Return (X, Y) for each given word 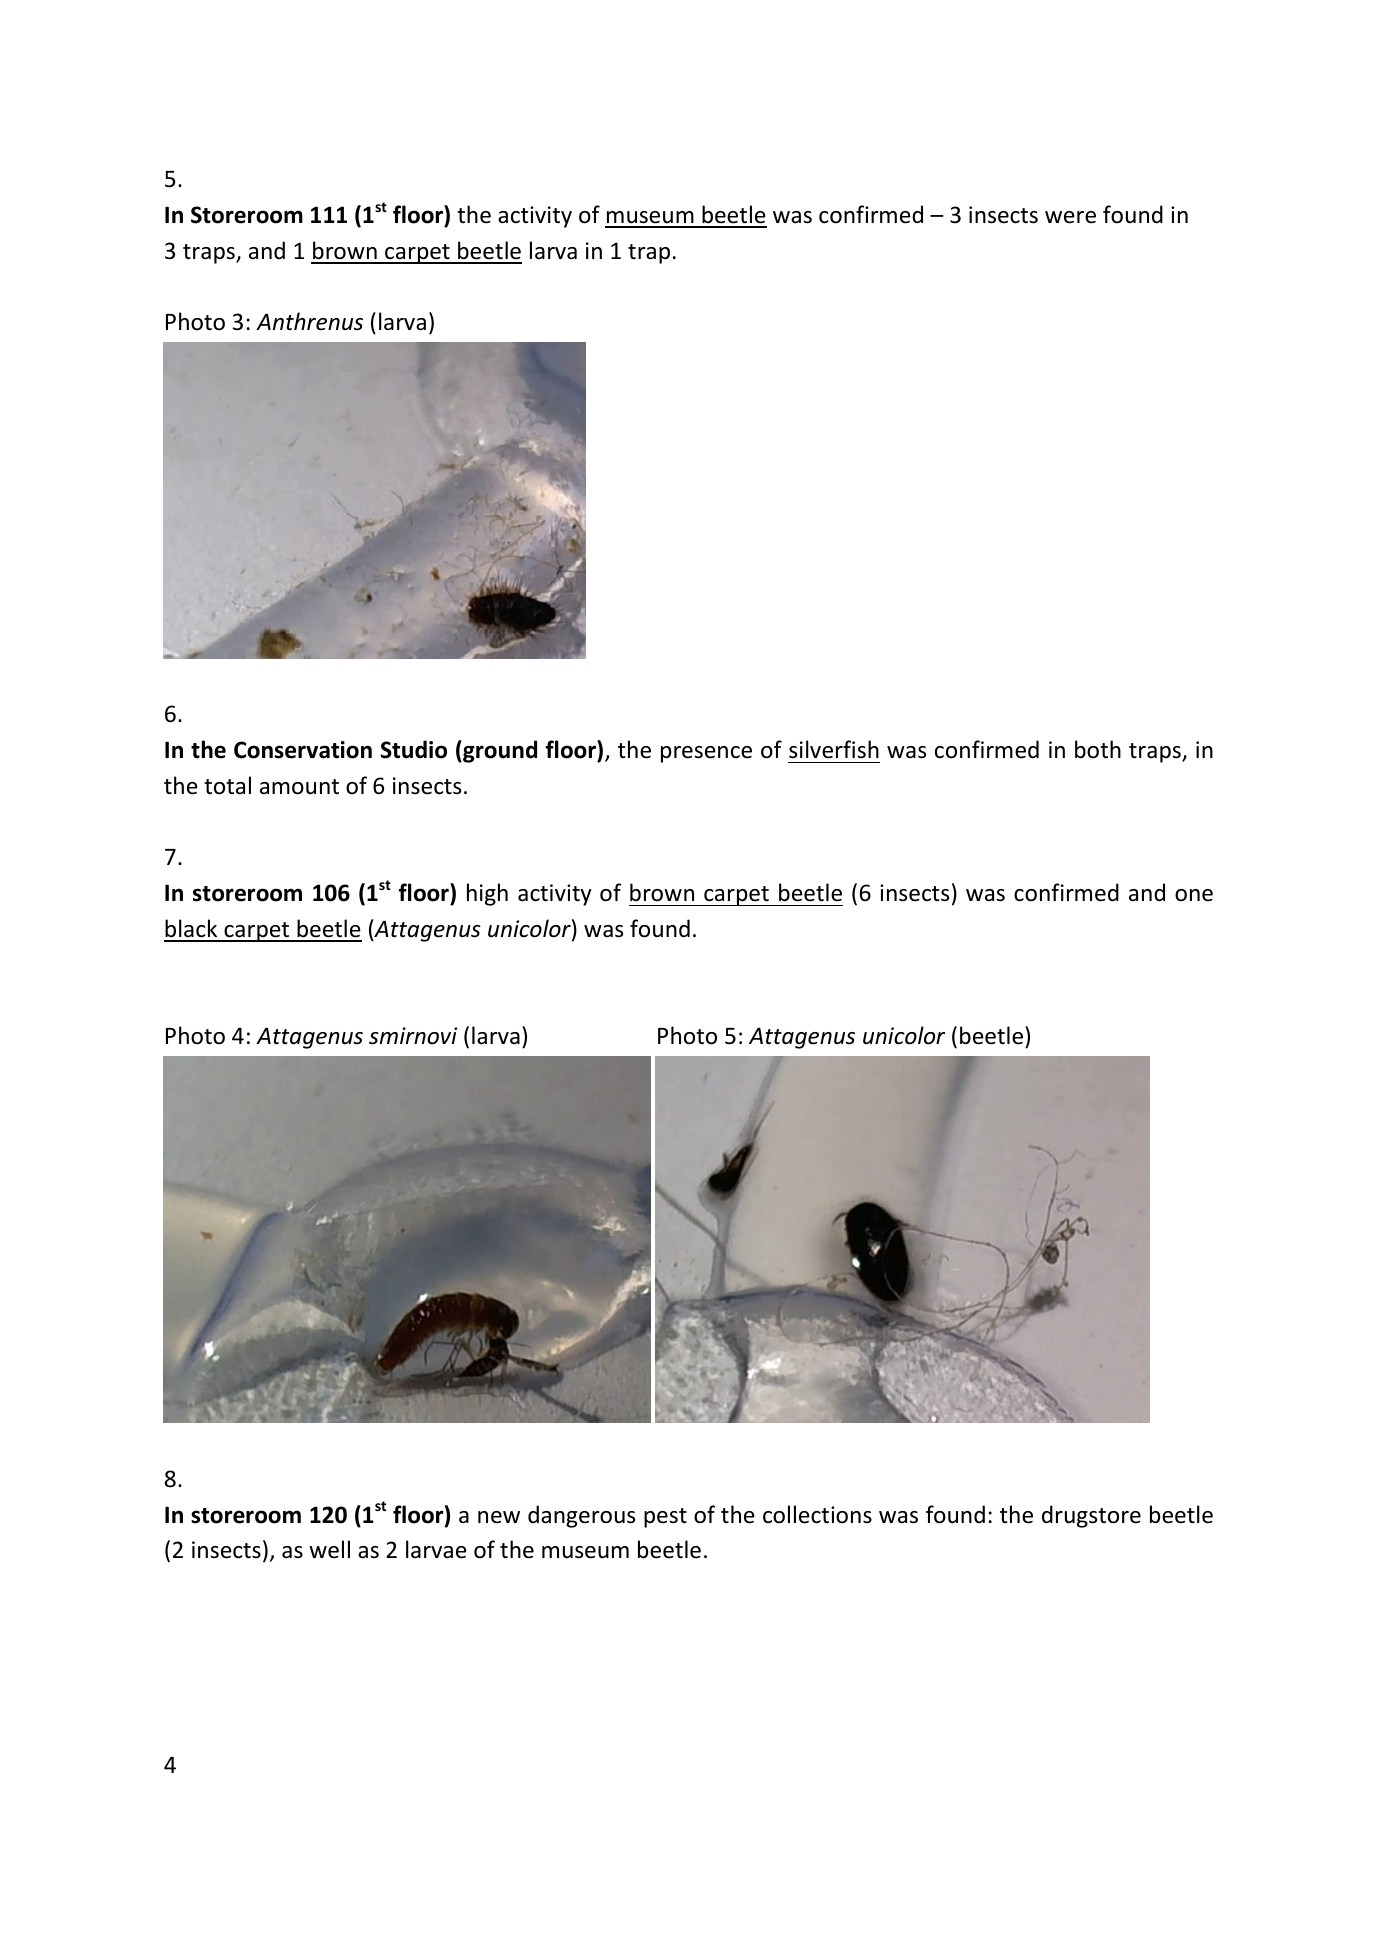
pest (665, 1518)
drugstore (1091, 1516)
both (1098, 749)
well (329, 1549)
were (1070, 217)
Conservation (303, 750)
